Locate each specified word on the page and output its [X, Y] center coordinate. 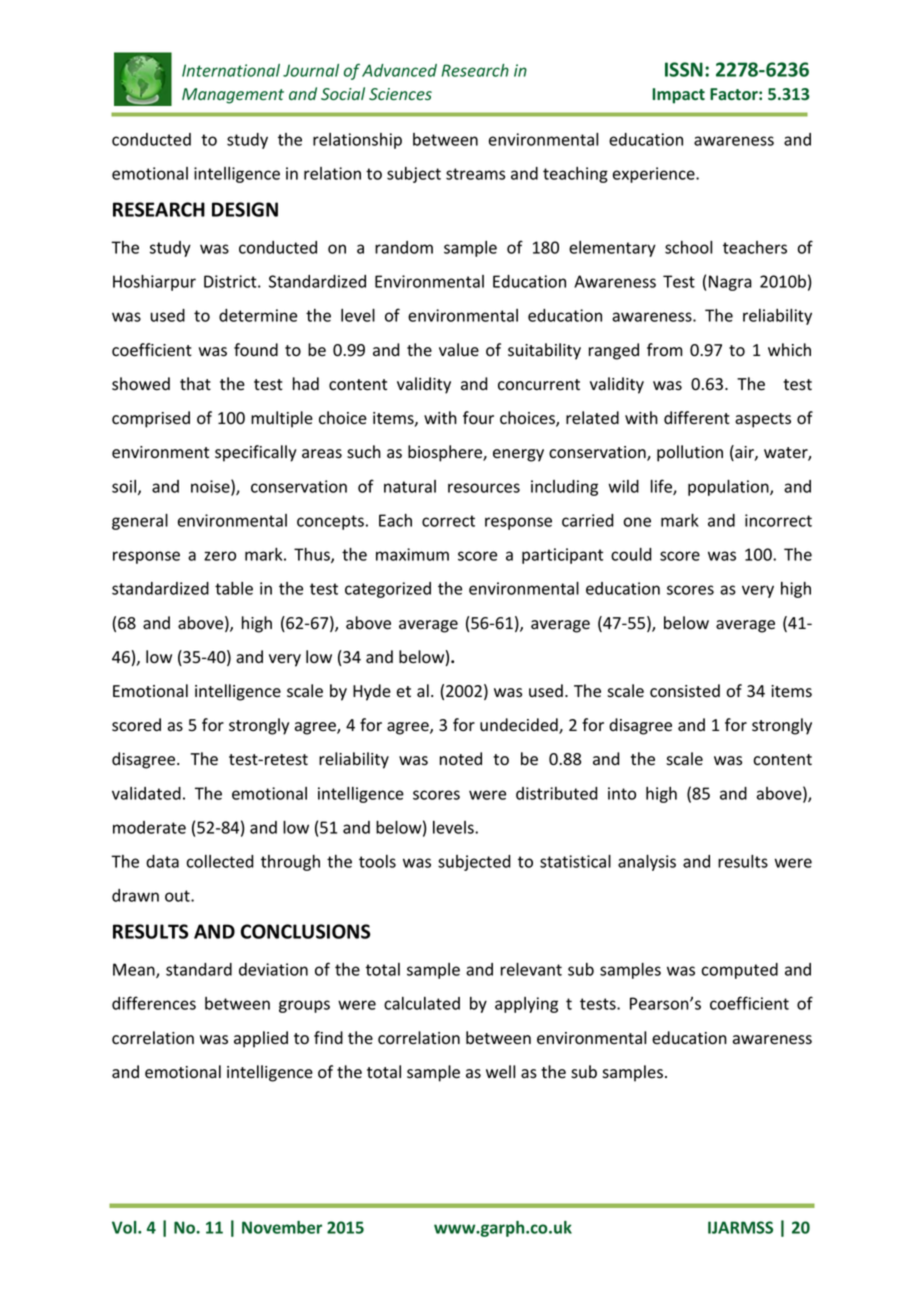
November [282, 1227]
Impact [678, 96]
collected [220, 861]
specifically [256, 453]
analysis [647, 863]
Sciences [400, 94]
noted [461, 759]
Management [233, 96]
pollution [690, 453]
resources [484, 488]
